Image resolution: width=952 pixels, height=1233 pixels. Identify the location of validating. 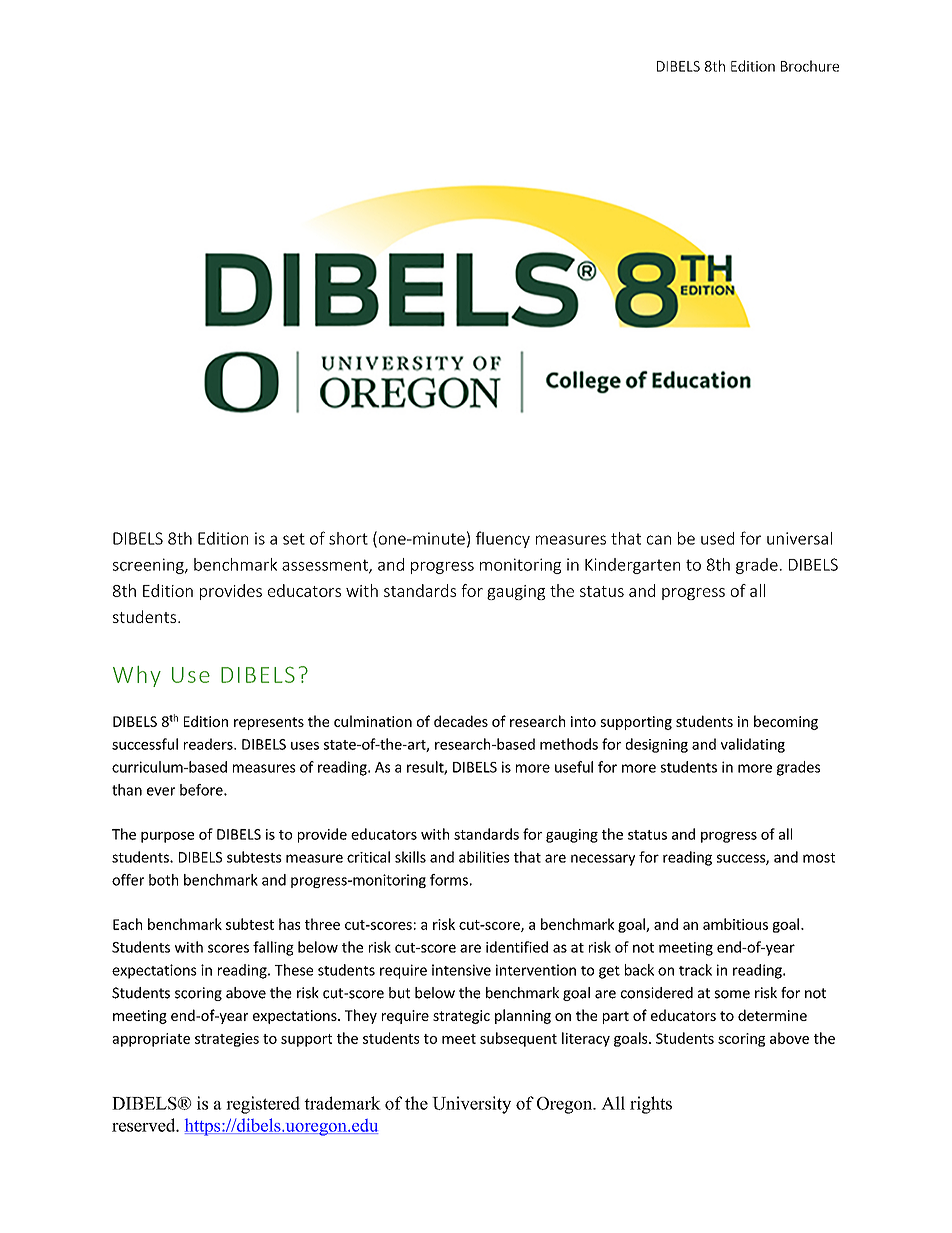
(753, 745).
